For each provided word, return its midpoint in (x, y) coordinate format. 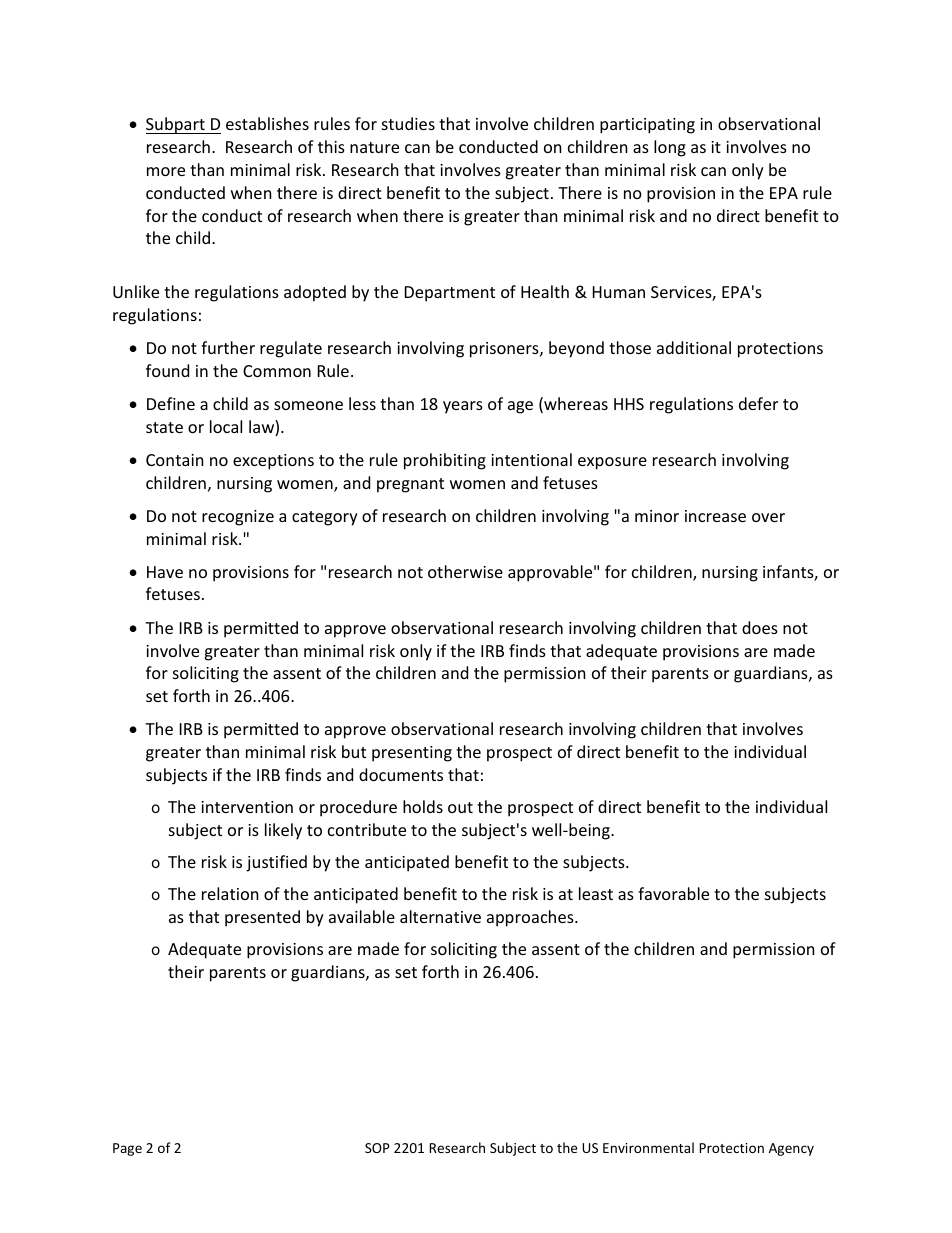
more (166, 171)
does (760, 627)
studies (408, 123)
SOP (377, 1148)
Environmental (648, 1147)
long (670, 148)
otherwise (465, 571)
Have (165, 572)
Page (127, 1149)
